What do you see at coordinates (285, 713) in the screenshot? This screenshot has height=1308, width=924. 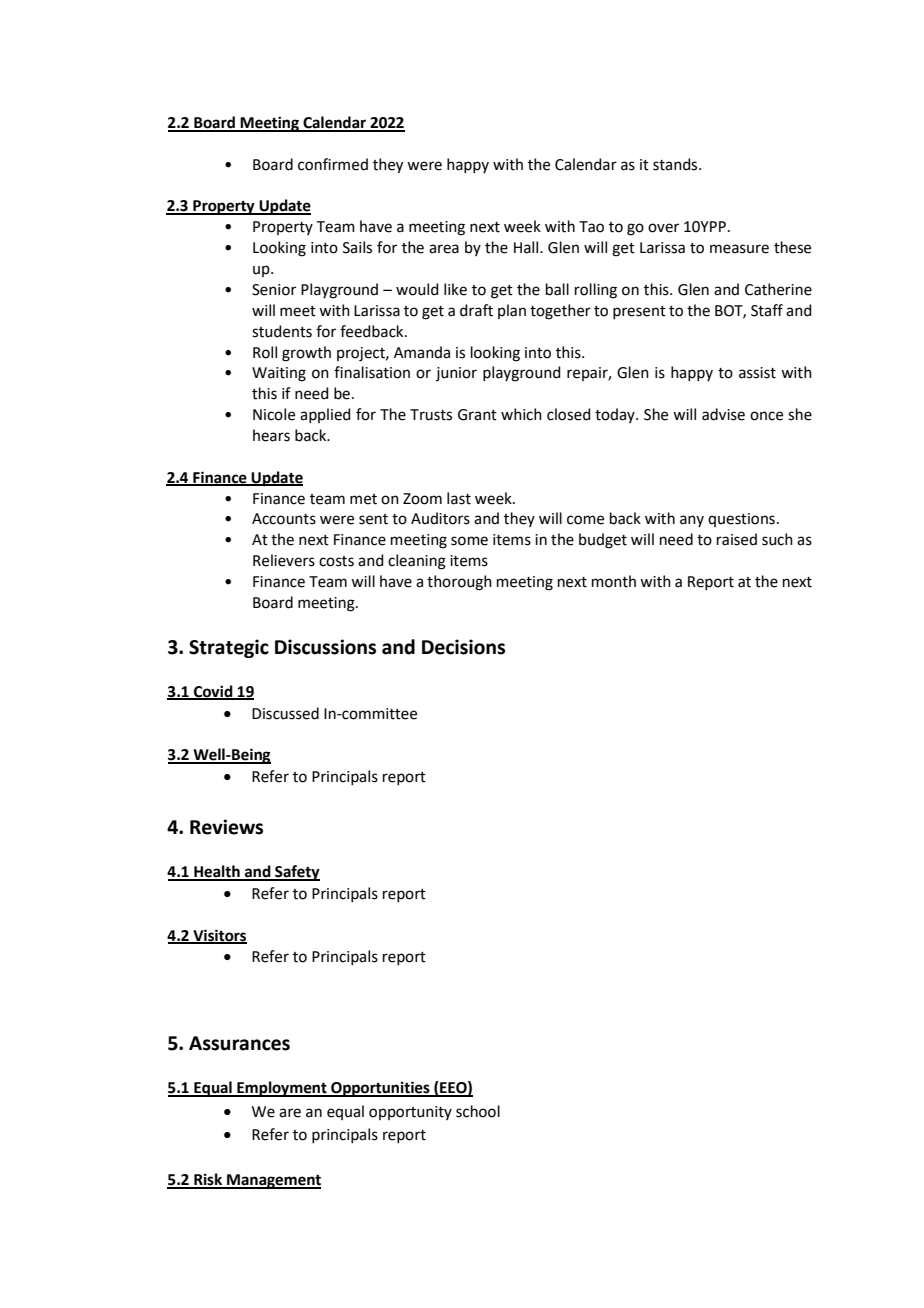 I see `Discussed` at bounding box center [285, 713].
